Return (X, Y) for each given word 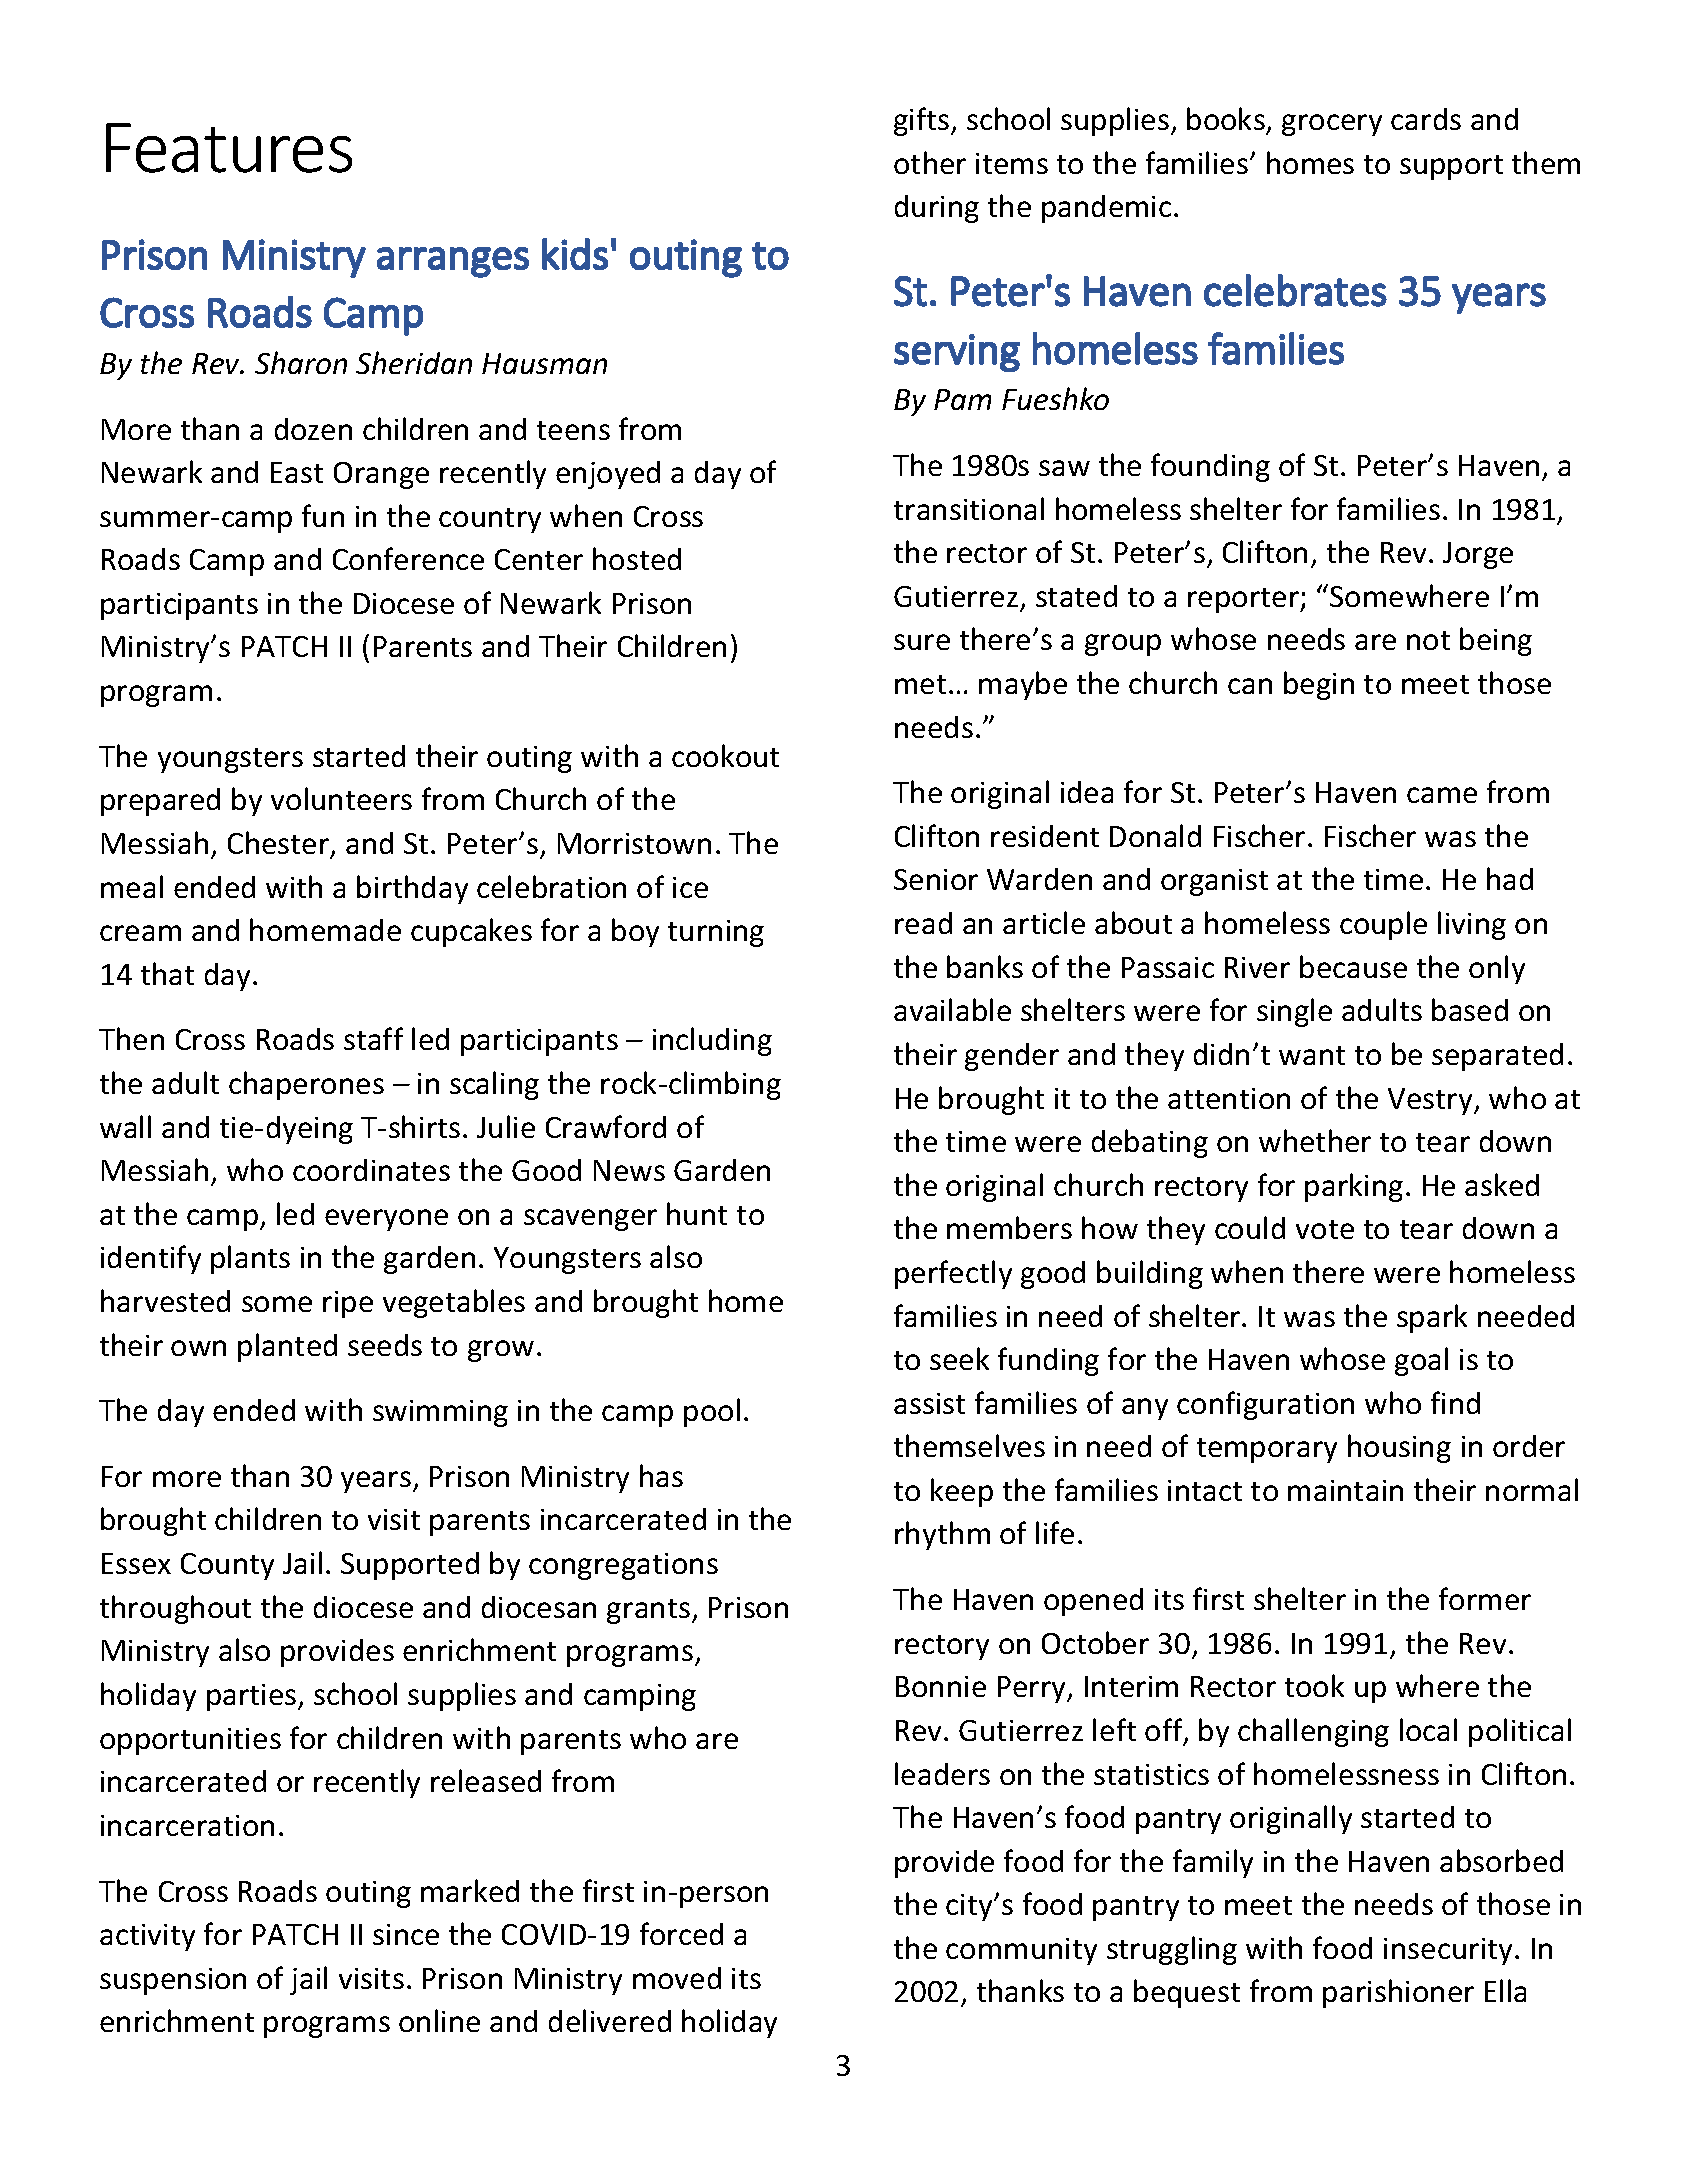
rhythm (942, 1535)
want (1312, 1055)
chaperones (306, 1085)
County (227, 1566)
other (930, 162)
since (406, 1934)
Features (229, 148)
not (1428, 640)
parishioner (1398, 1993)
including (712, 1041)
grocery (1332, 125)
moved (677, 1978)
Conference (408, 558)
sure (922, 642)
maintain (1345, 1490)
